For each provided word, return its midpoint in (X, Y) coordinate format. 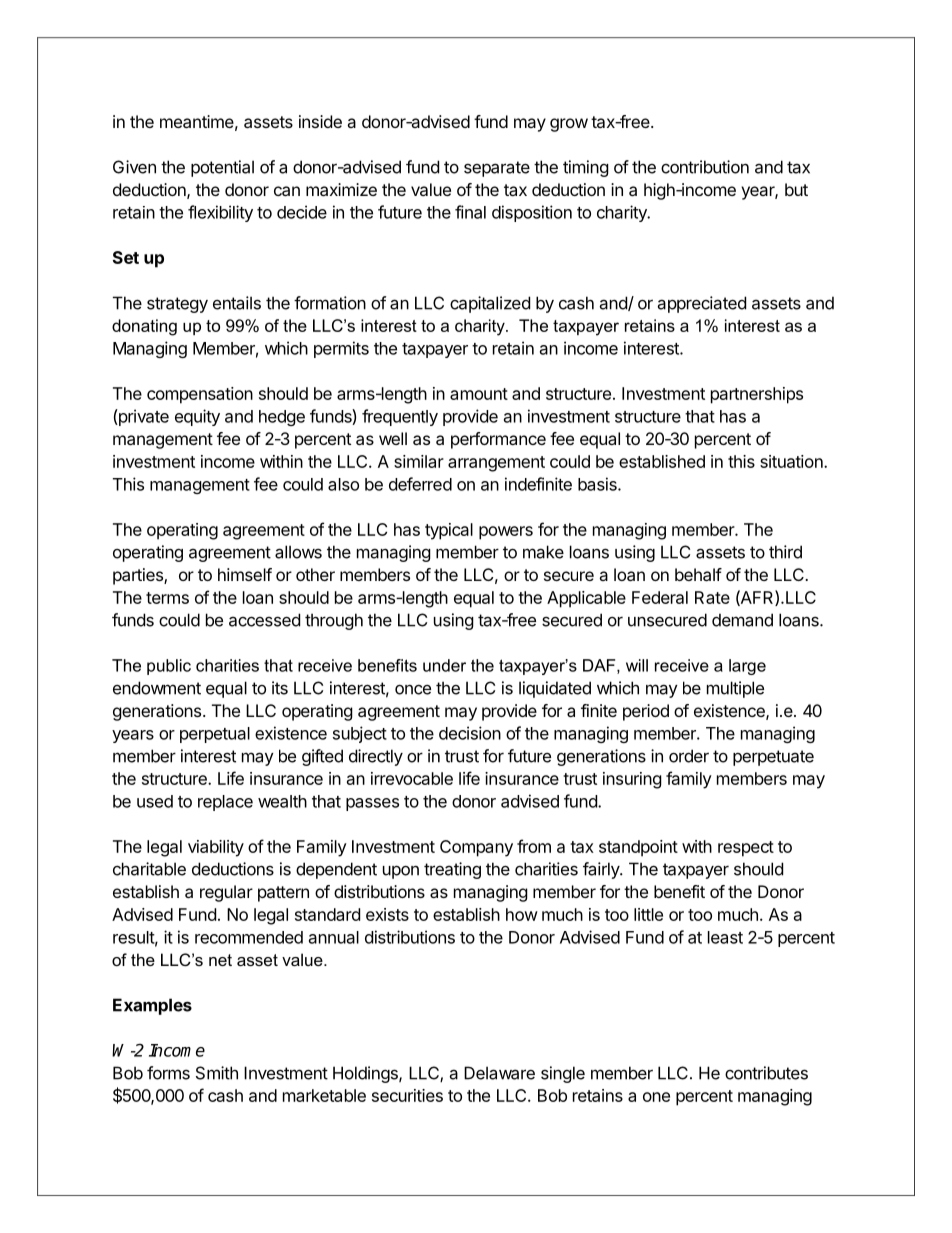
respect (746, 849)
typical (449, 531)
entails (237, 303)
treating (452, 870)
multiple (735, 689)
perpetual (215, 735)
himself (245, 574)
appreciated (701, 304)
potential (222, 168)
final (470, 212)
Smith (217, 1073)
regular (226, 893)
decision (470, 733)
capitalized (490, 304)
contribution (705, 167)
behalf (698, 574)
